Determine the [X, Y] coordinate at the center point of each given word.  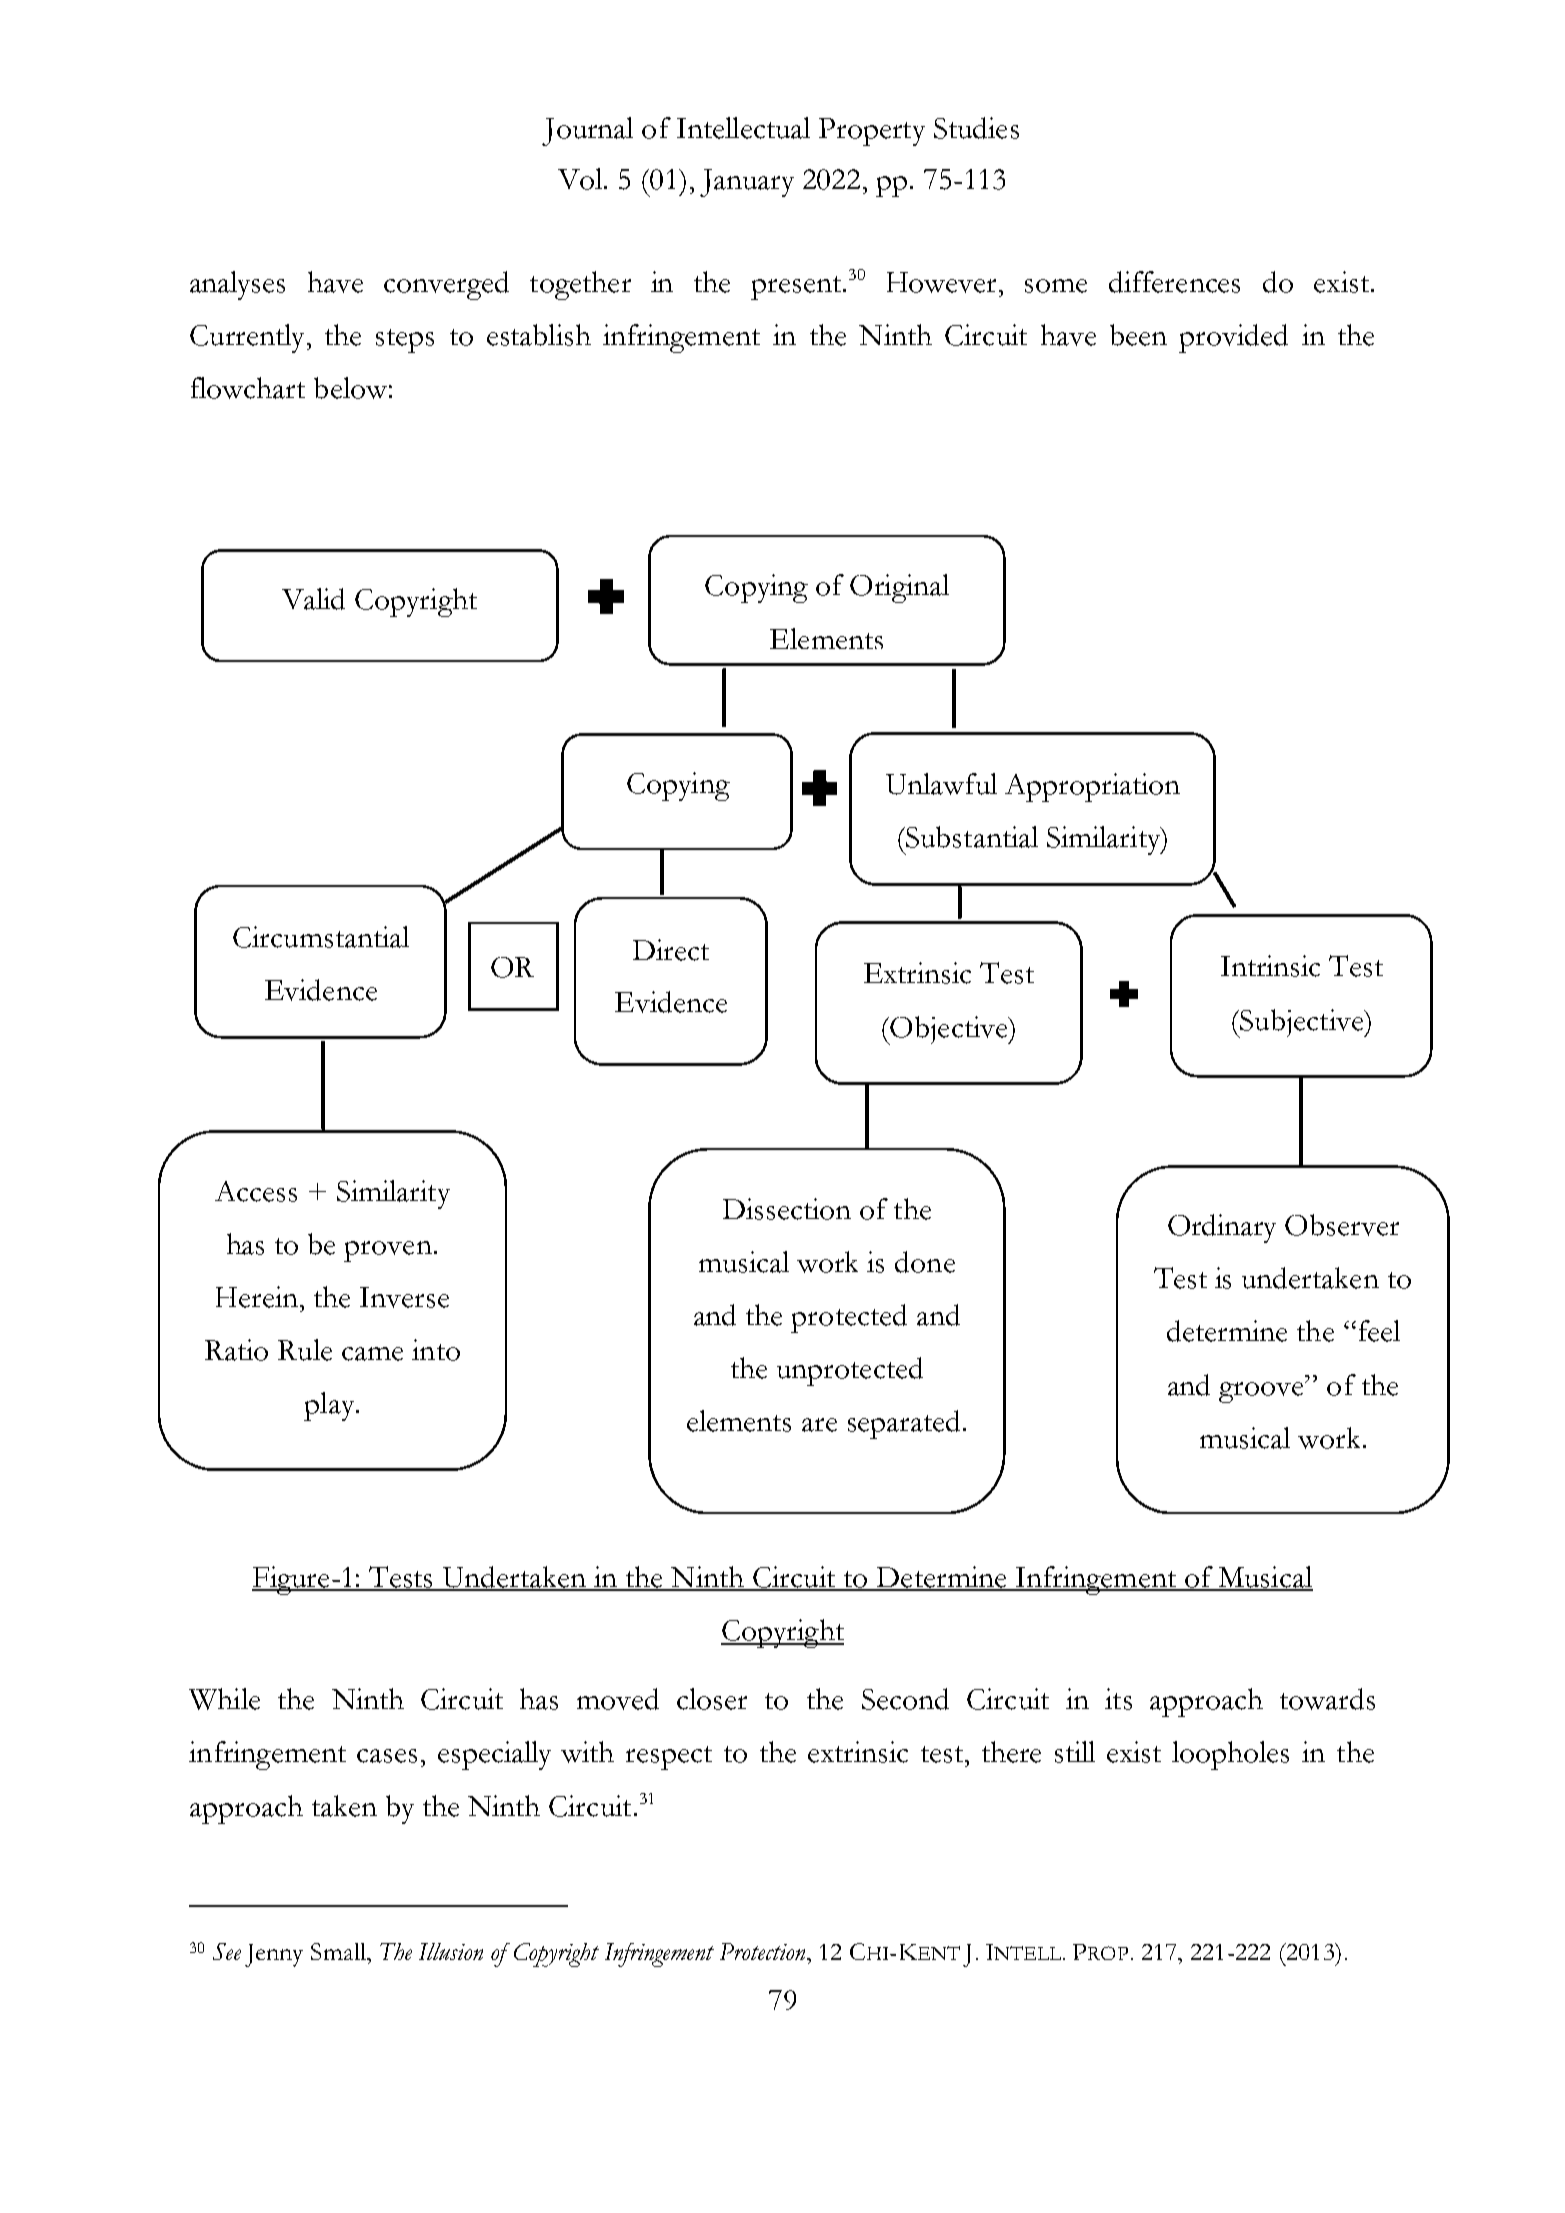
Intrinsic [1270, 966]
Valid [313, 599]
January [747, 183]
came [372, 1354]
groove [1262, 1392]
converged [446, 285]
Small [339, 1951]
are [819, 1425]
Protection [764, 1951]
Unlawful [941, 784]
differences [1174, 282]
